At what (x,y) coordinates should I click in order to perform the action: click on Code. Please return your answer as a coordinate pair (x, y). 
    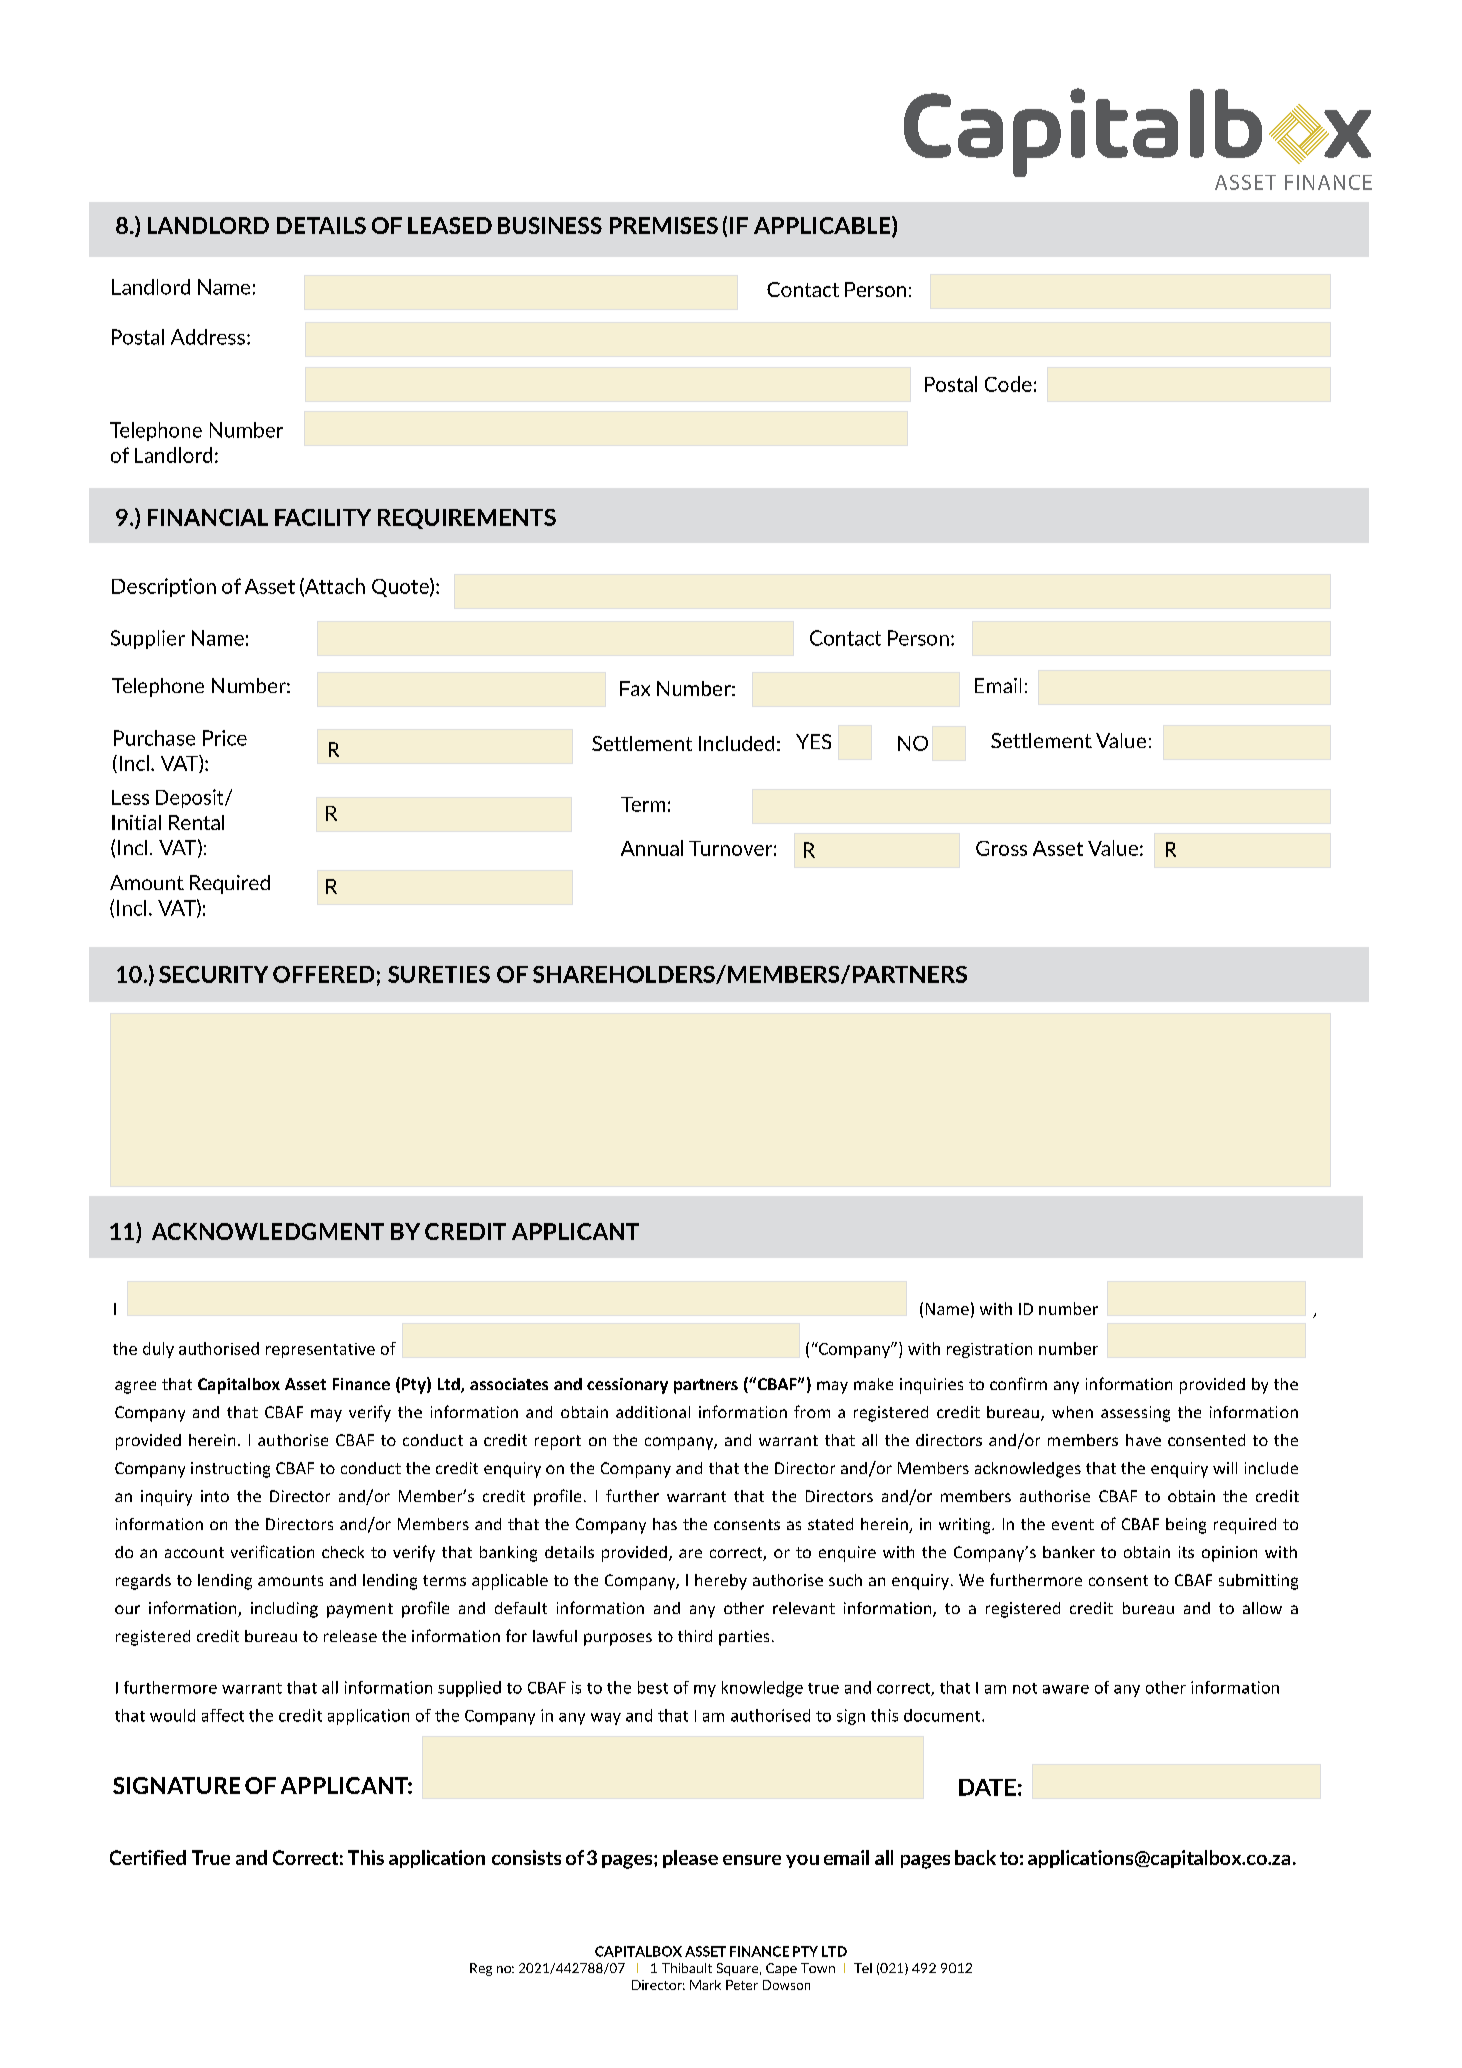
    Looking at the image, I should click on (1008, 384).
